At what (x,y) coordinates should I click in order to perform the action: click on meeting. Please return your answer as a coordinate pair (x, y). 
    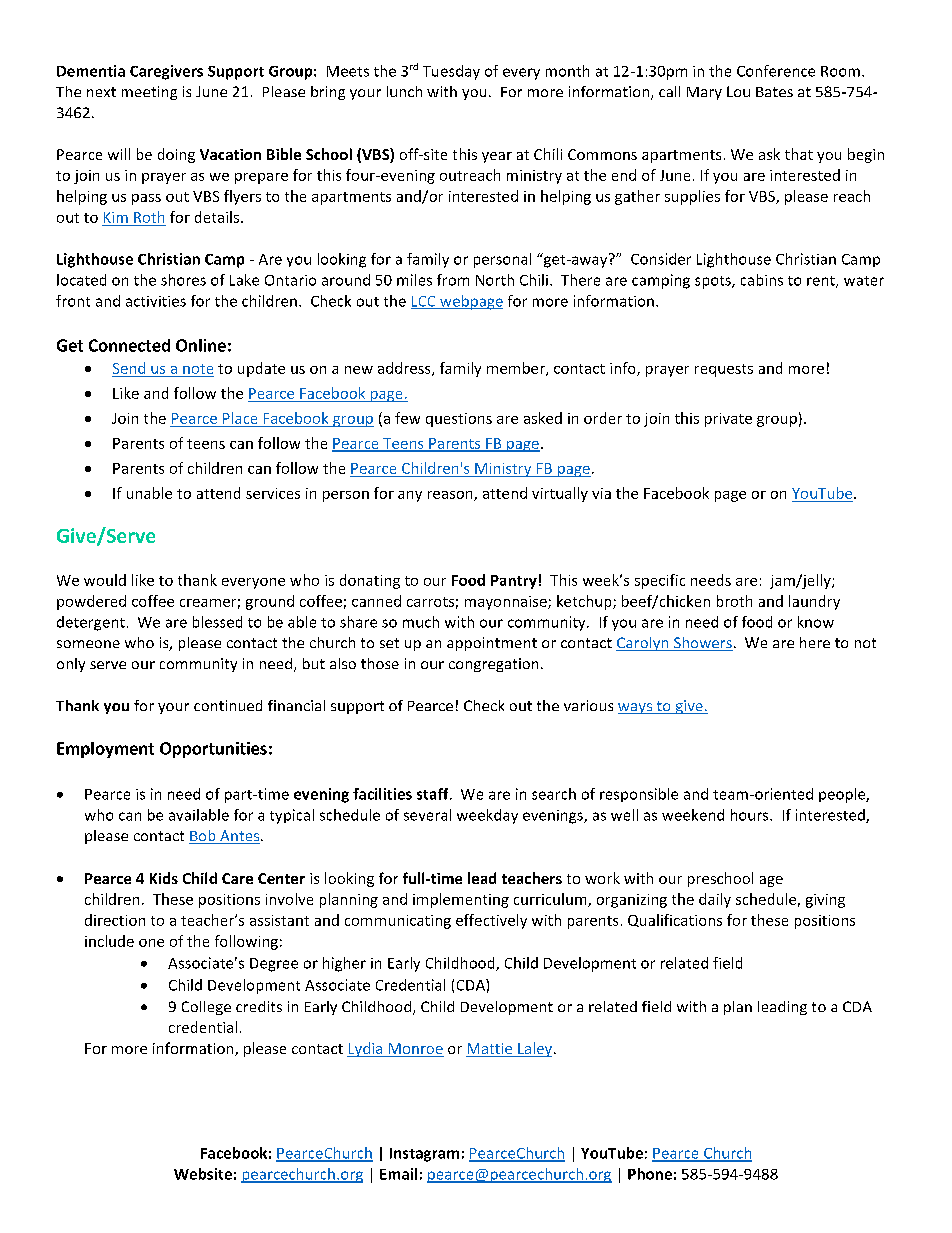
    Looking at the image, I should click on (149, 93).
